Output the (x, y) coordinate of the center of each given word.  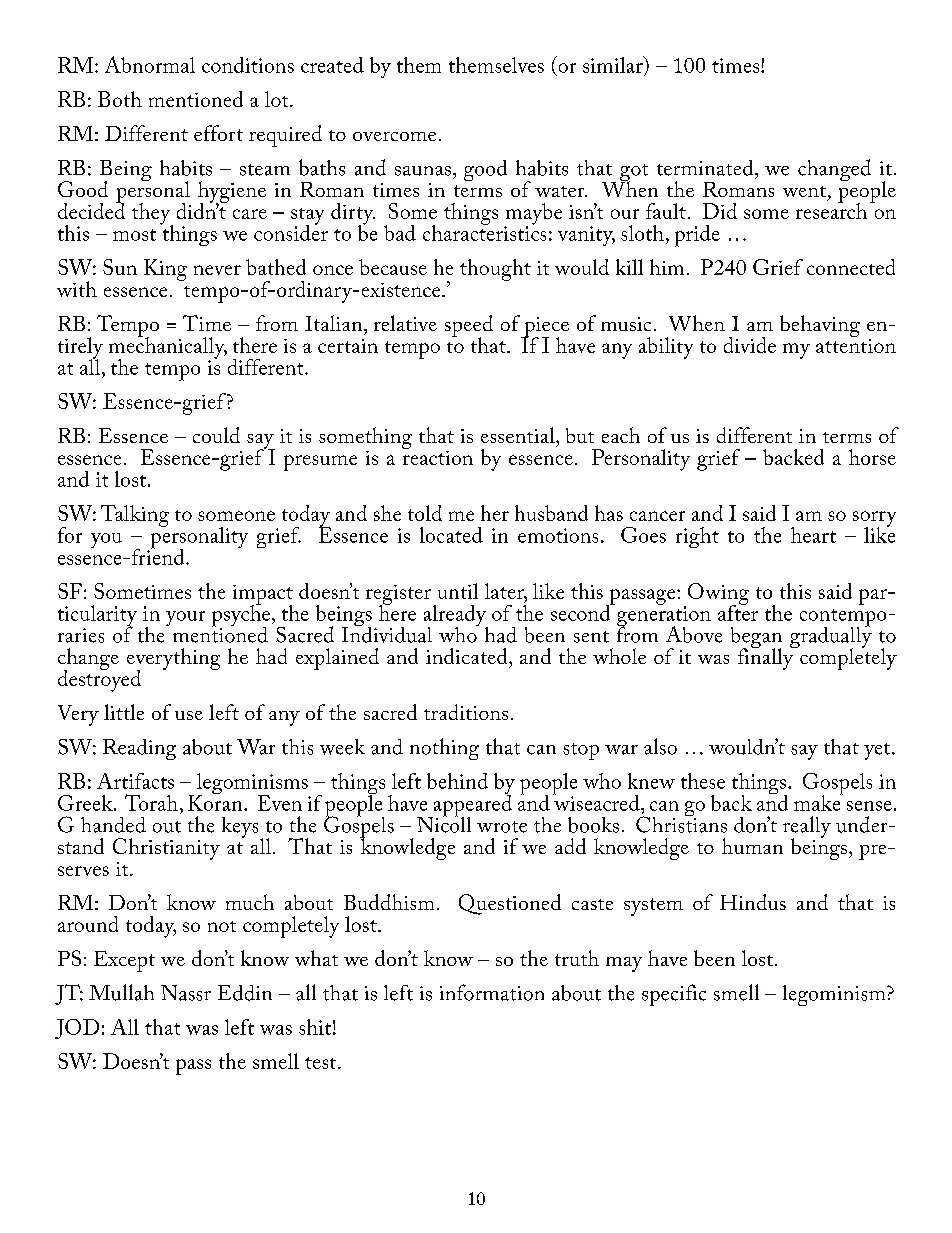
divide (750, 345)
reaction (438, 456)
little (124, 712)
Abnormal (150, 64)
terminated (706, 168)
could (216, 435)
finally (767, 658)
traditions (466, 712)
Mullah (121, 992)
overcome (394, 136)
